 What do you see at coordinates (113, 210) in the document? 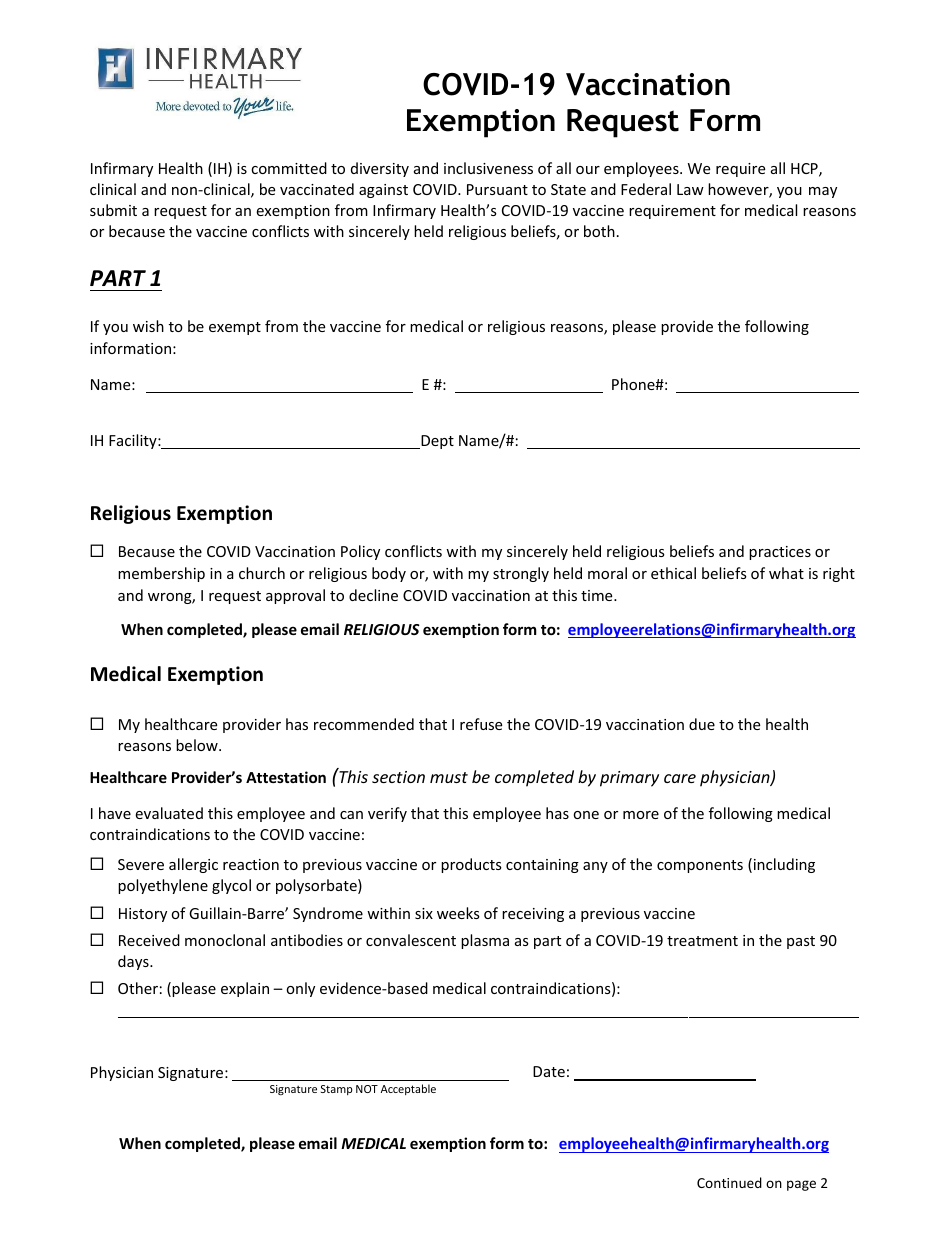
I see `submit` at bounding box center [113, 210].
